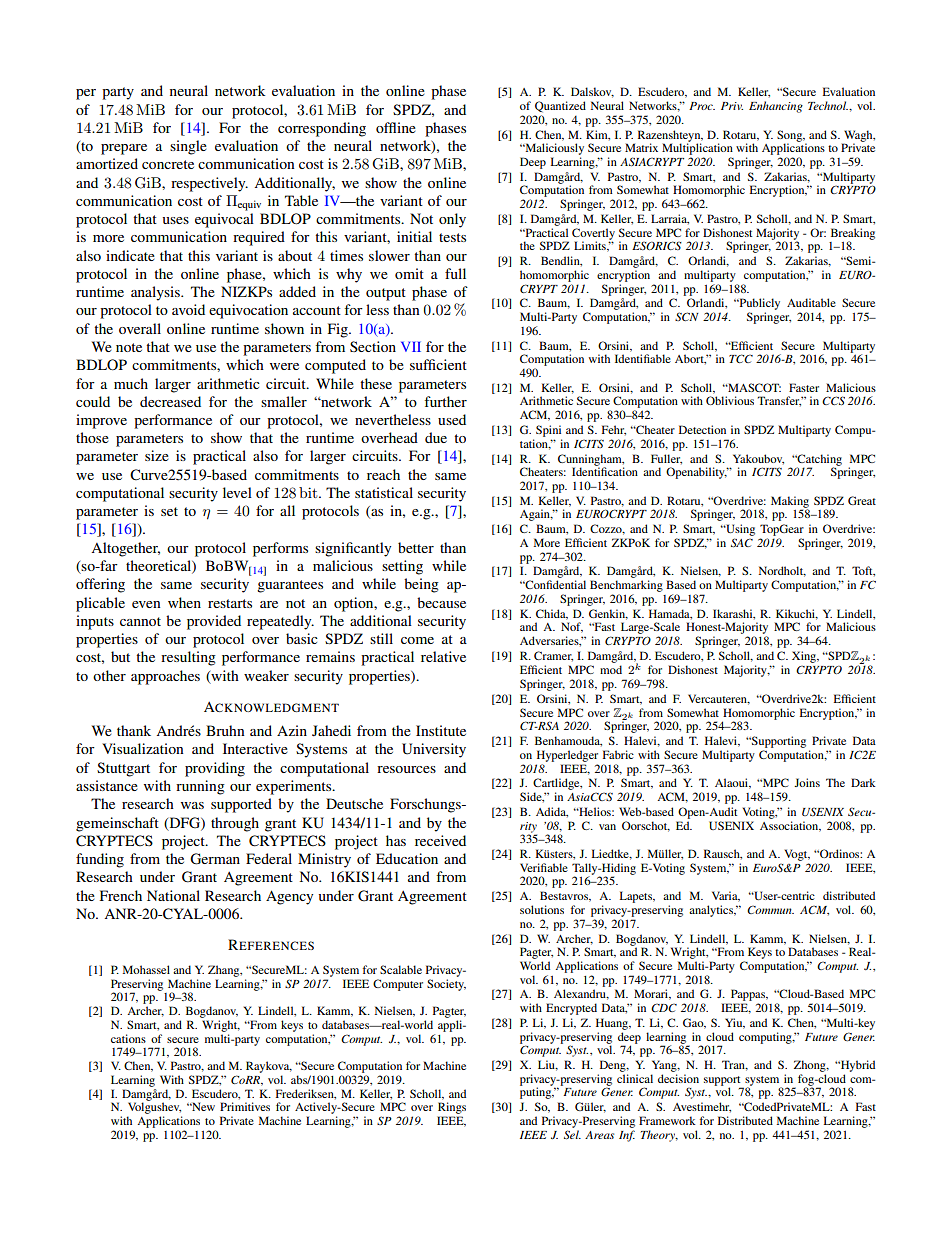  Describe the element at coordinates (416, 547) in the image. I see `better` at that location.
